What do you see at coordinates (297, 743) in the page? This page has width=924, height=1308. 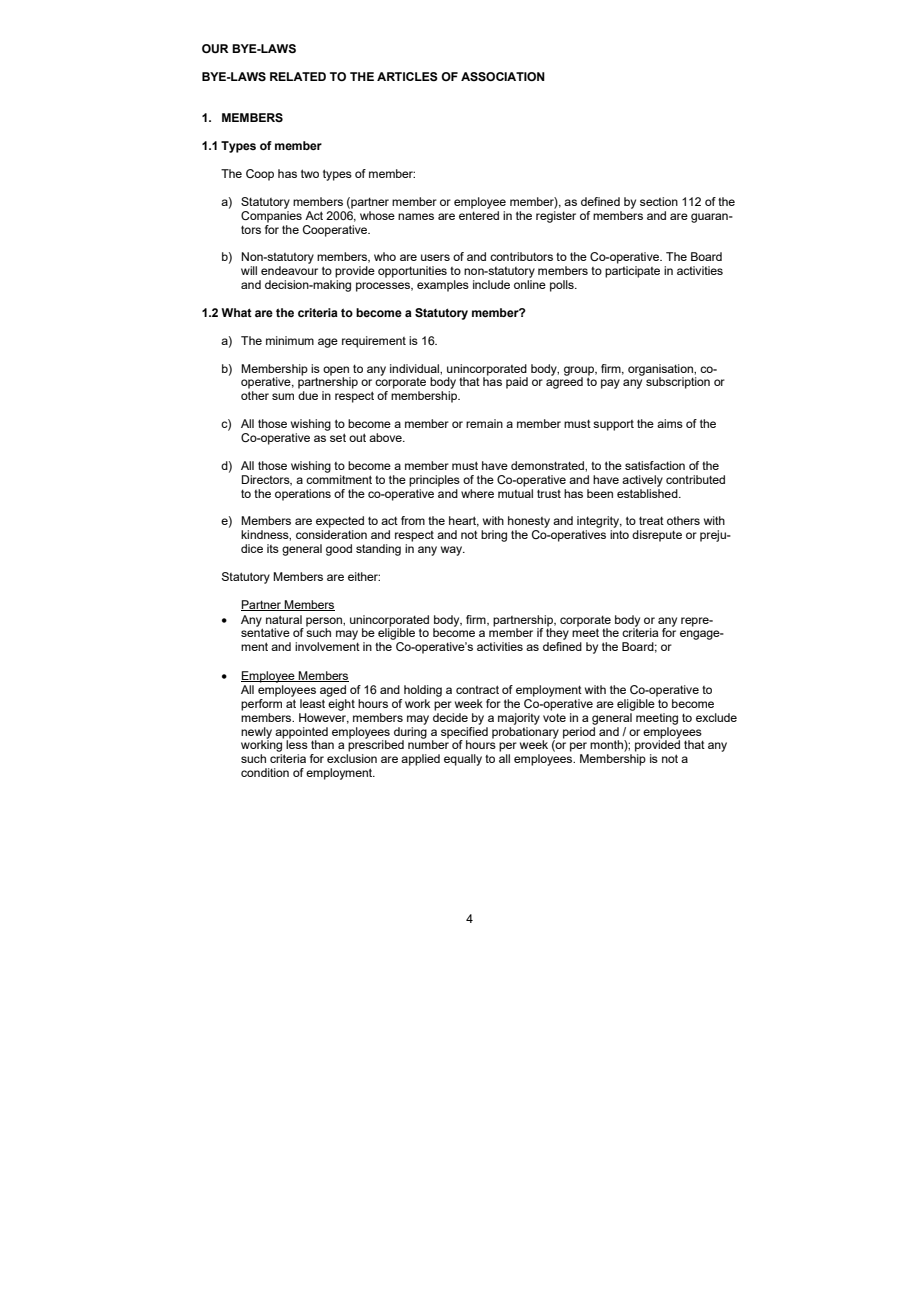 I see `less` at bounding box center [297, 743].
